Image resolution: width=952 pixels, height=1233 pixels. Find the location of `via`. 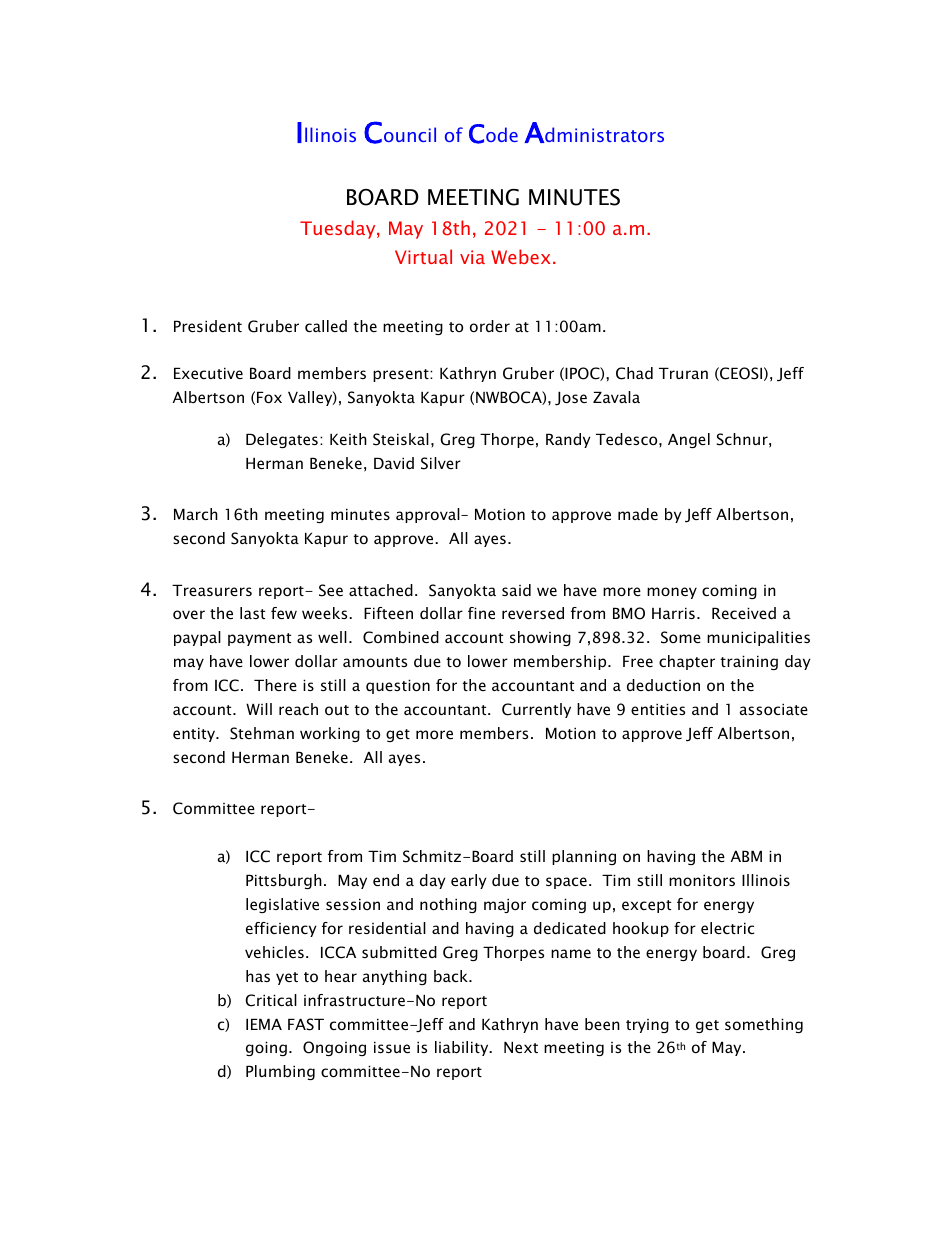

via is located at coordinates (472, 257).
